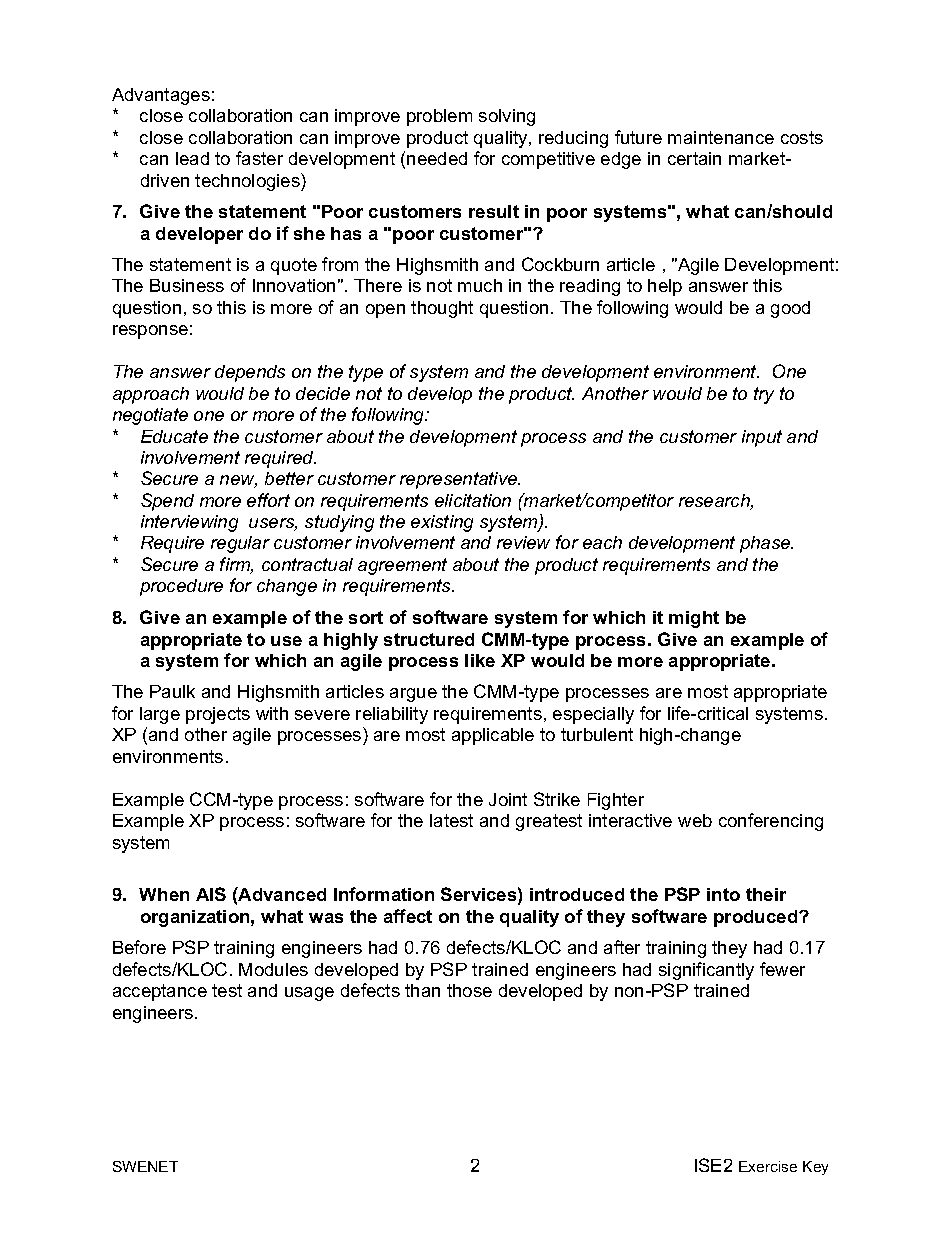 The height and width of the document is (1233, 952). Describe the element at coordinates (723, 894) in the document. I see `into` at that location.
